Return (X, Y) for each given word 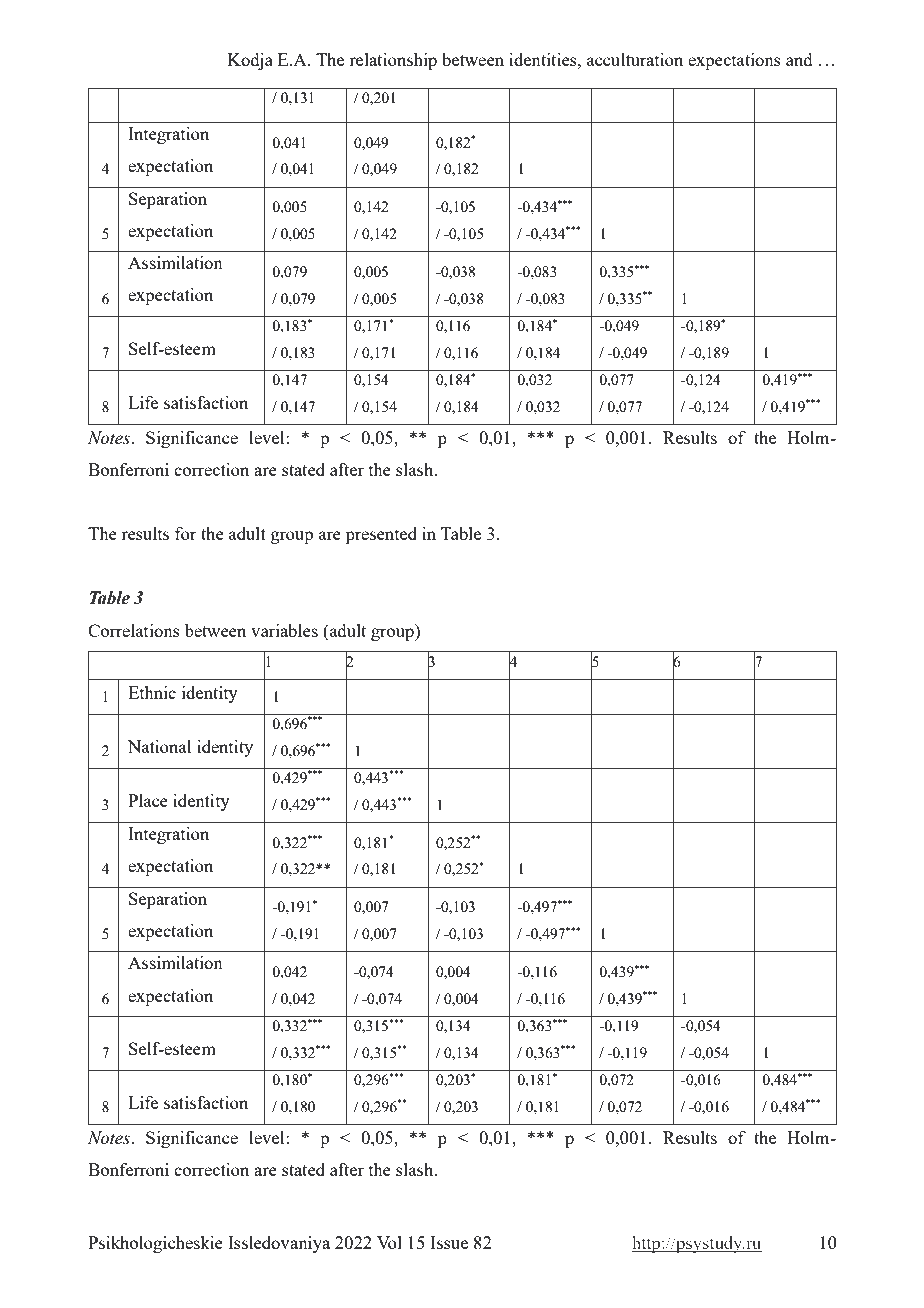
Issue (449, 1242)
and (799, 59)
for (186, 533)
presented (381, 535)
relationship (393, 61)
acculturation (635, 59)
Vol (389, 1242)
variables (284, 630)
